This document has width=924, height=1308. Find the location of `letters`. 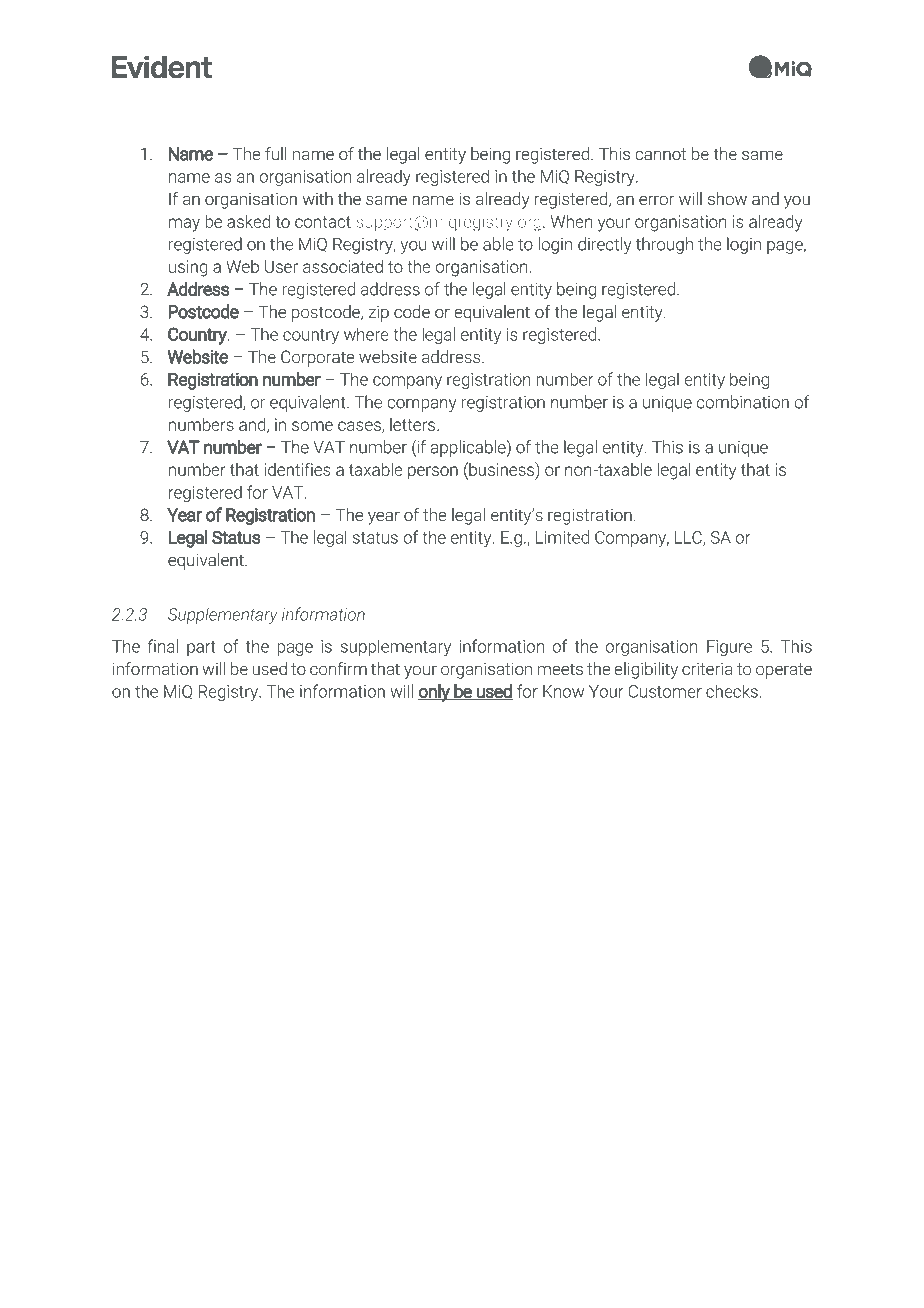

letters is located at coordinates (412, 424).
